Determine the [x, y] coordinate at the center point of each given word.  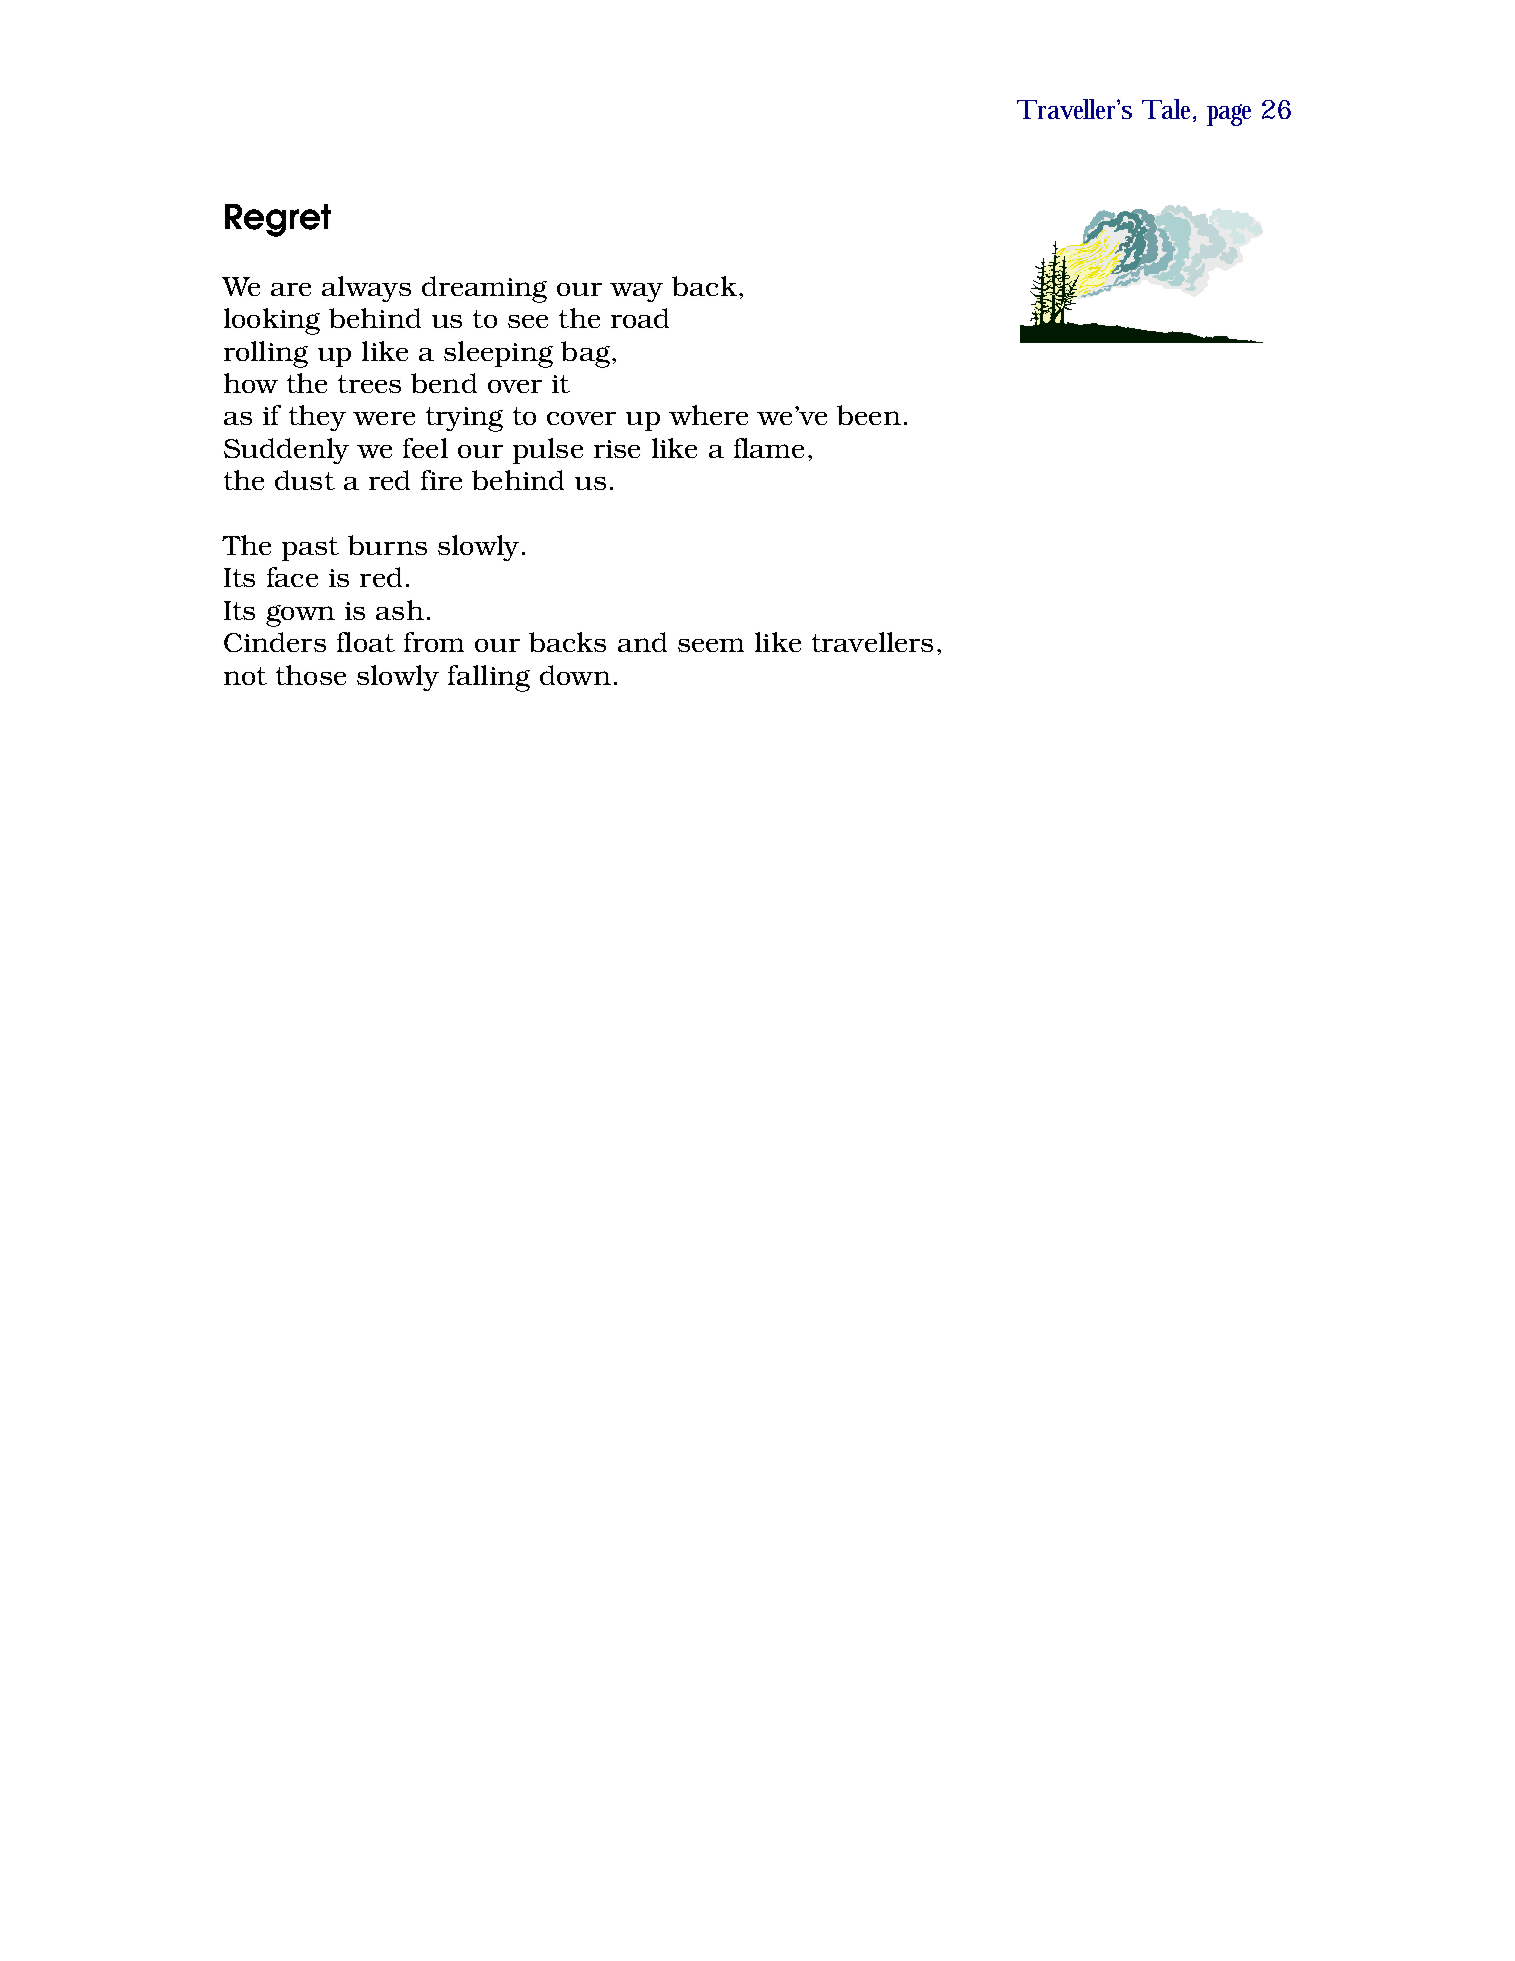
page [1229, 115]
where [708, 415]
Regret [278, 220]
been [869, 415]
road [640, 318]
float [366, 642]
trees [369, 384]
